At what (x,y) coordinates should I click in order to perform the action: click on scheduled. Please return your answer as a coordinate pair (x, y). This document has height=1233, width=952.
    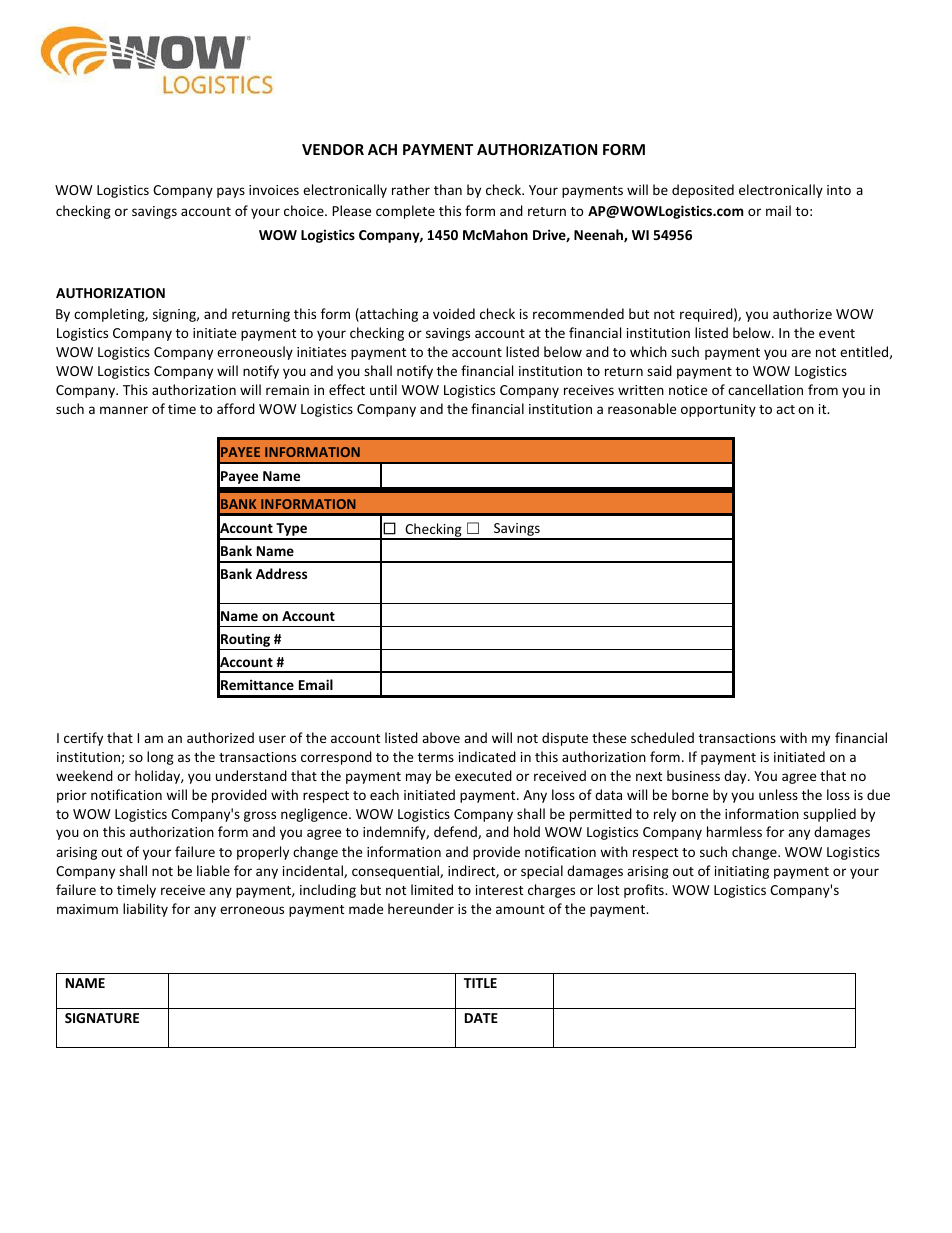
    Looking at the image, I should click on (662, 737).
